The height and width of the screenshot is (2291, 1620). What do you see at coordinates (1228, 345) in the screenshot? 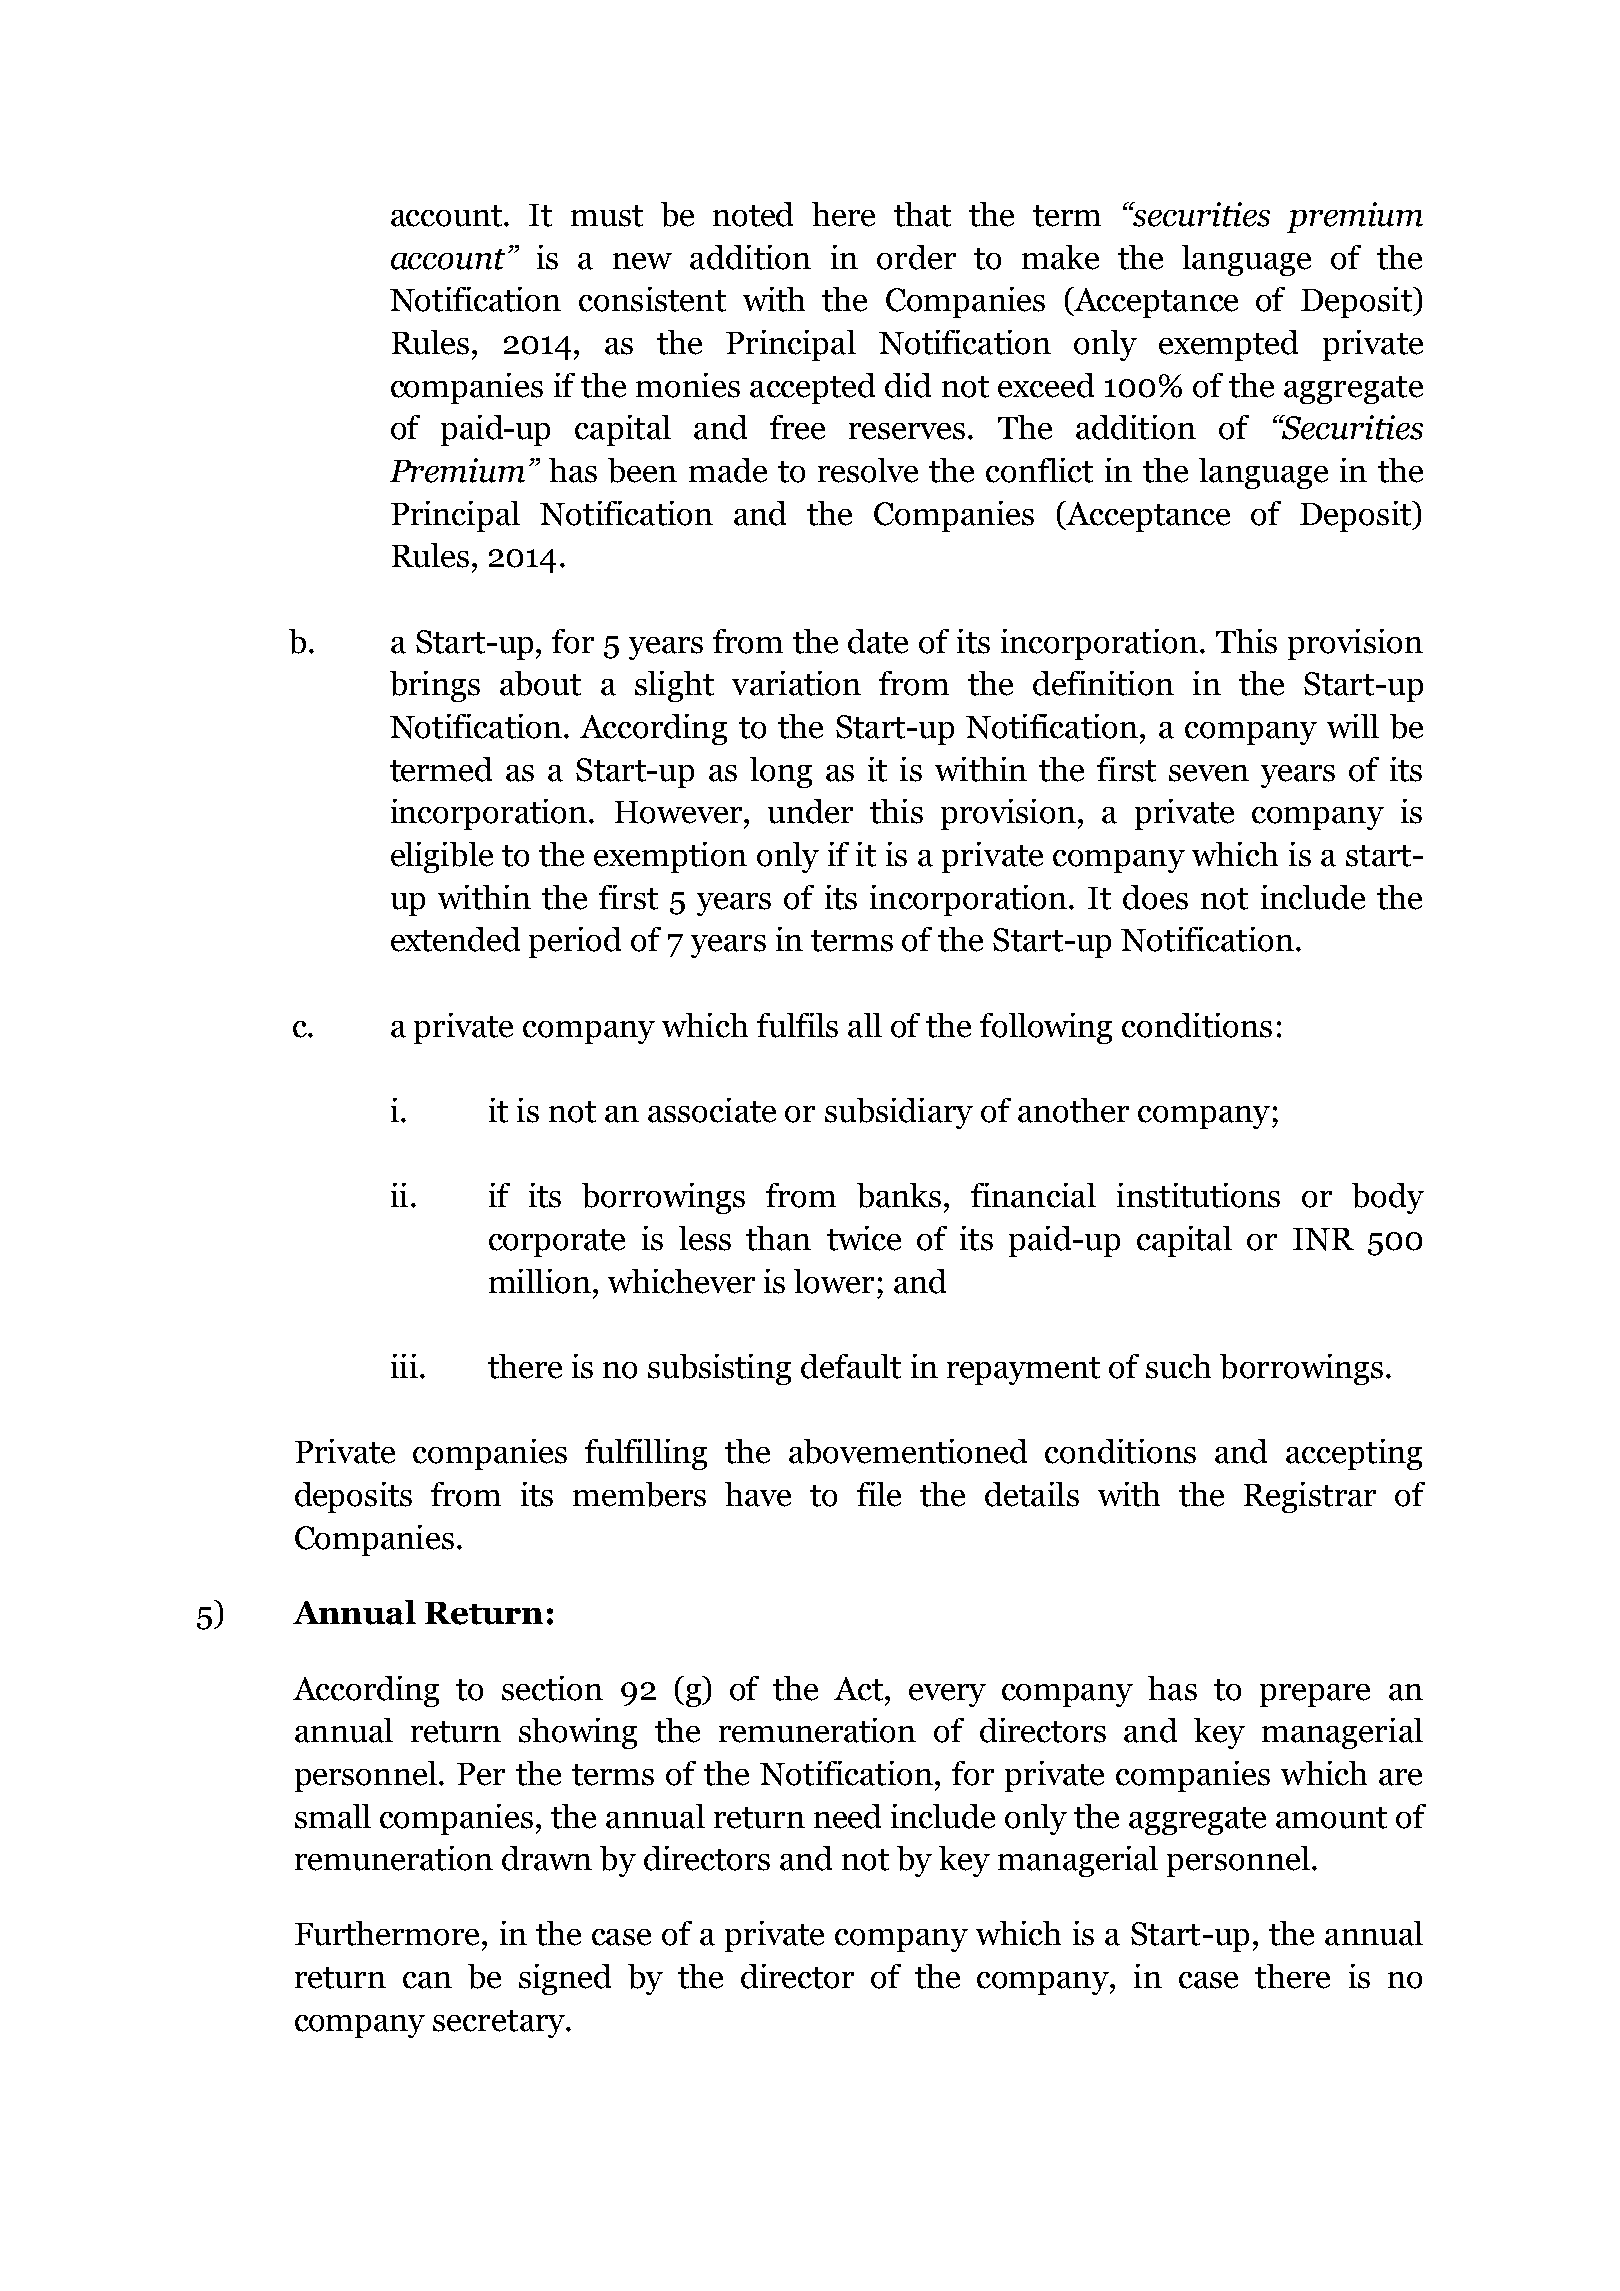
I see `exempted` at bounding box center [1228, 345].
